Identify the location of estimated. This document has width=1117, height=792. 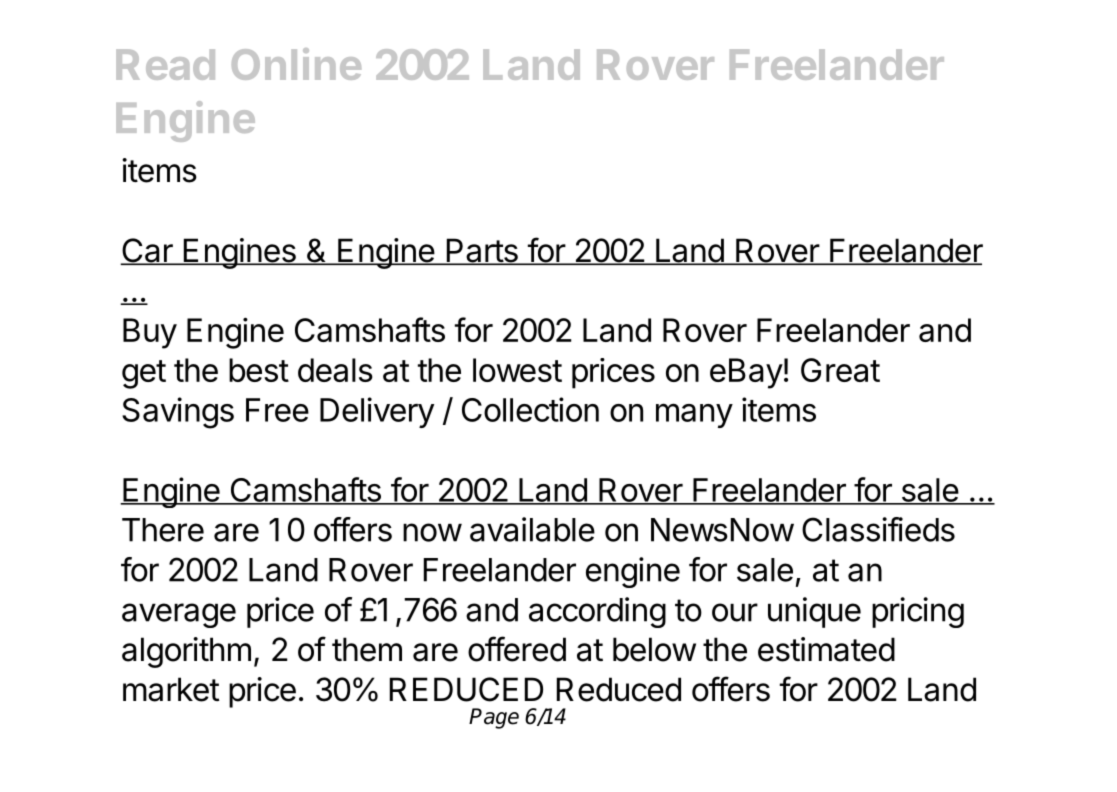
(826, 649).
